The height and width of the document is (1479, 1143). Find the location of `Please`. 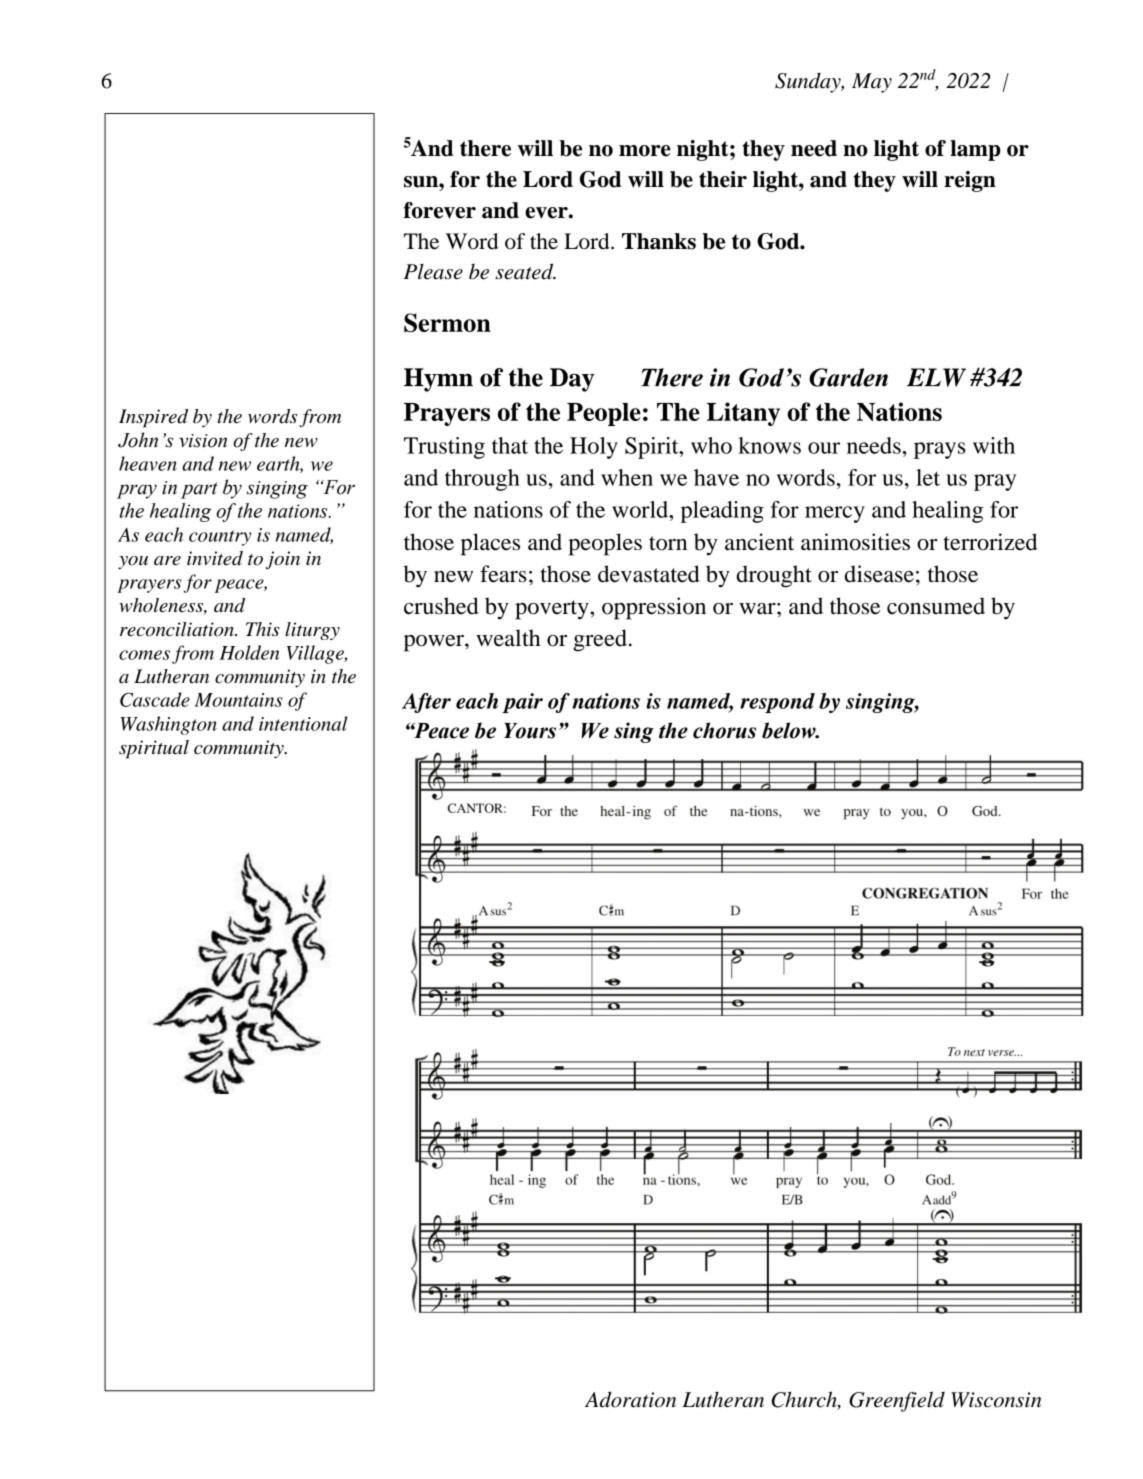

Please is located at coordinates (433, 272).
